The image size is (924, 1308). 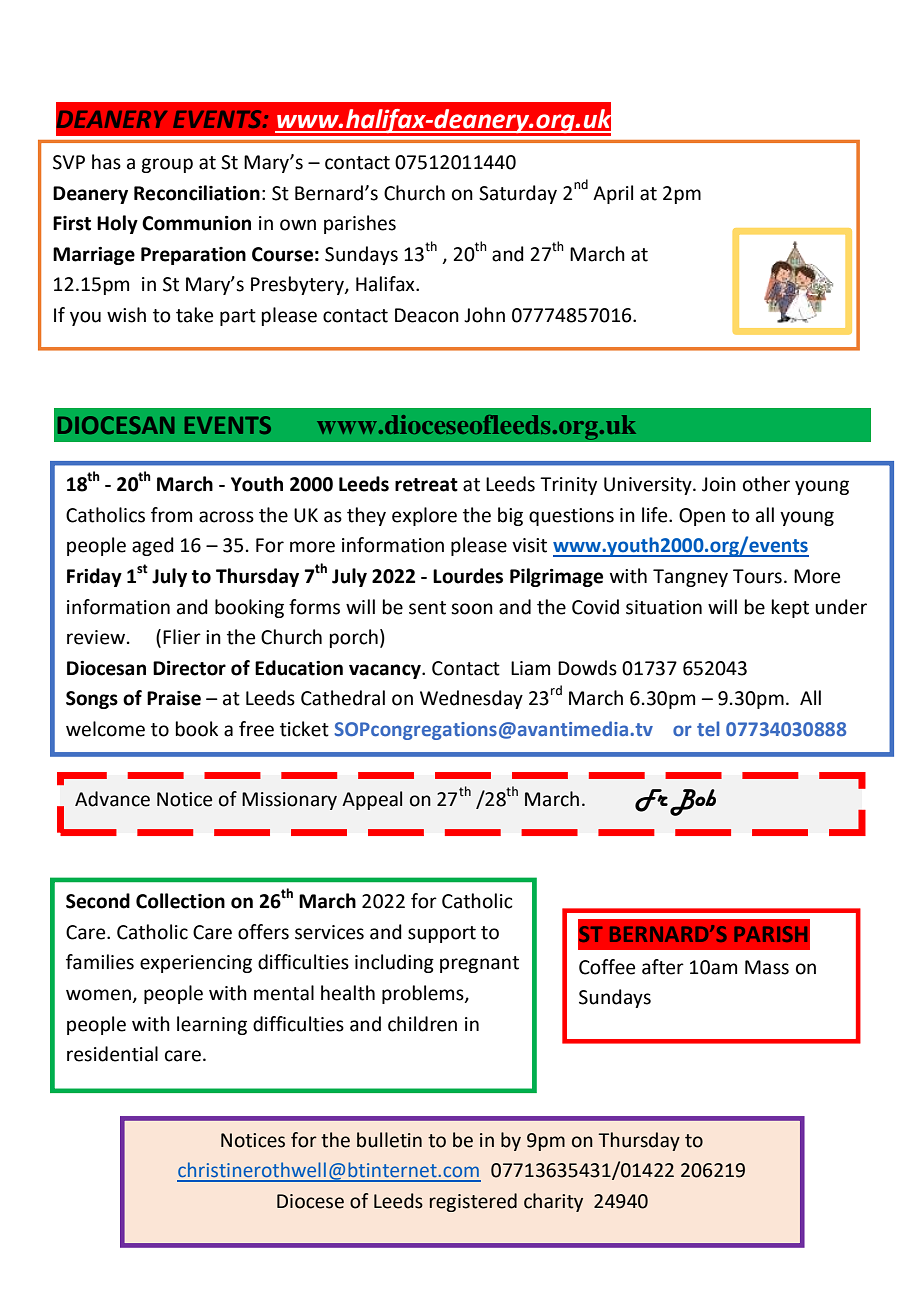 What do you see at coordinates (613, 194) in the image?
I see `April` at bounding box center [613, 194].
